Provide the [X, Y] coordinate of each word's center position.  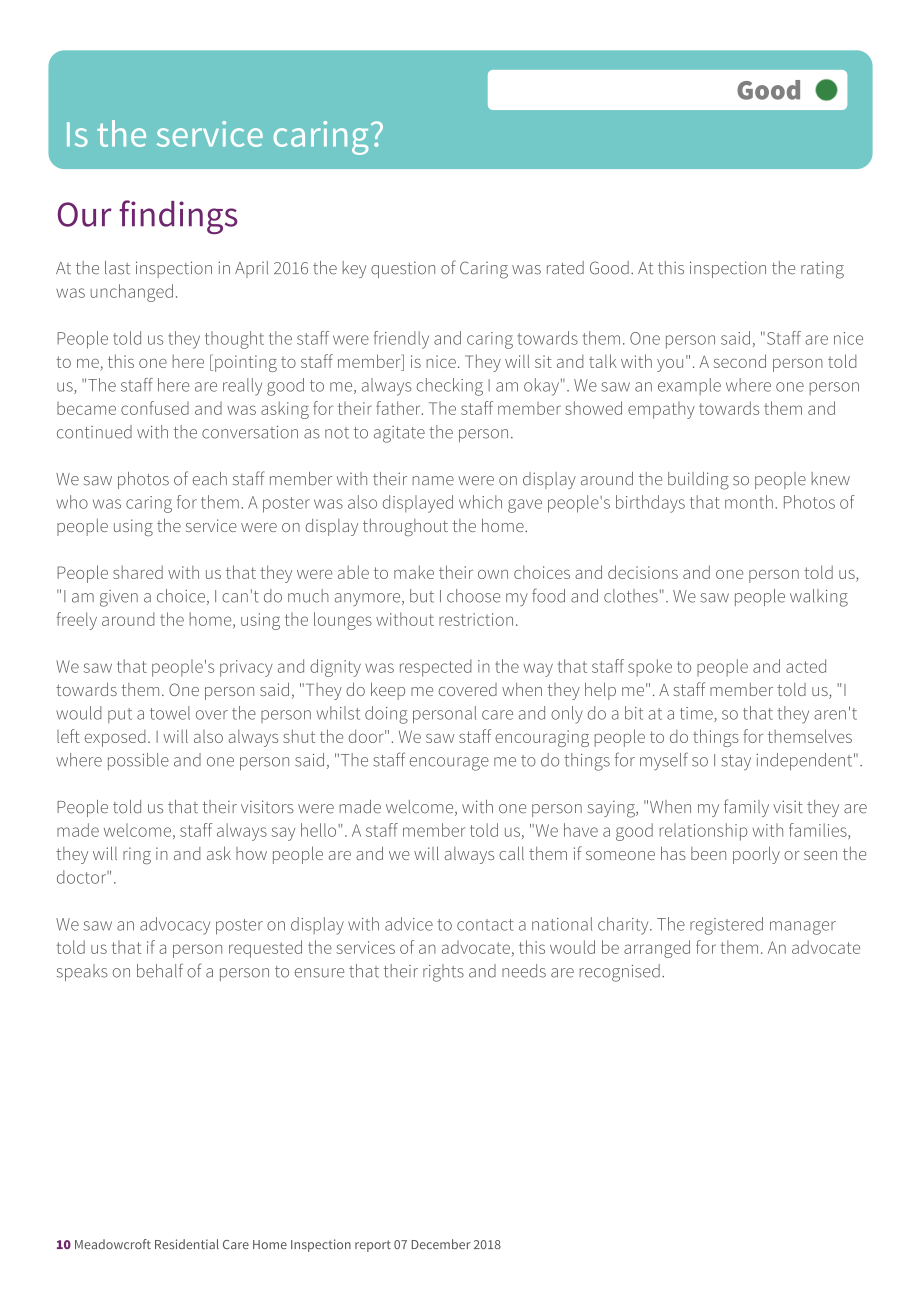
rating [822, 270]
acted [806, 666]
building [698, 481]
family [746, 808]
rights [443, 973]
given [119, 598]
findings [178, 217]
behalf [160, 970]
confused [155, 408]
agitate [399, 434]
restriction [476, 619]
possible [138, 761]
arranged [657, 949]
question [403, 270]
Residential [187, 1244]
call [511, 853]
